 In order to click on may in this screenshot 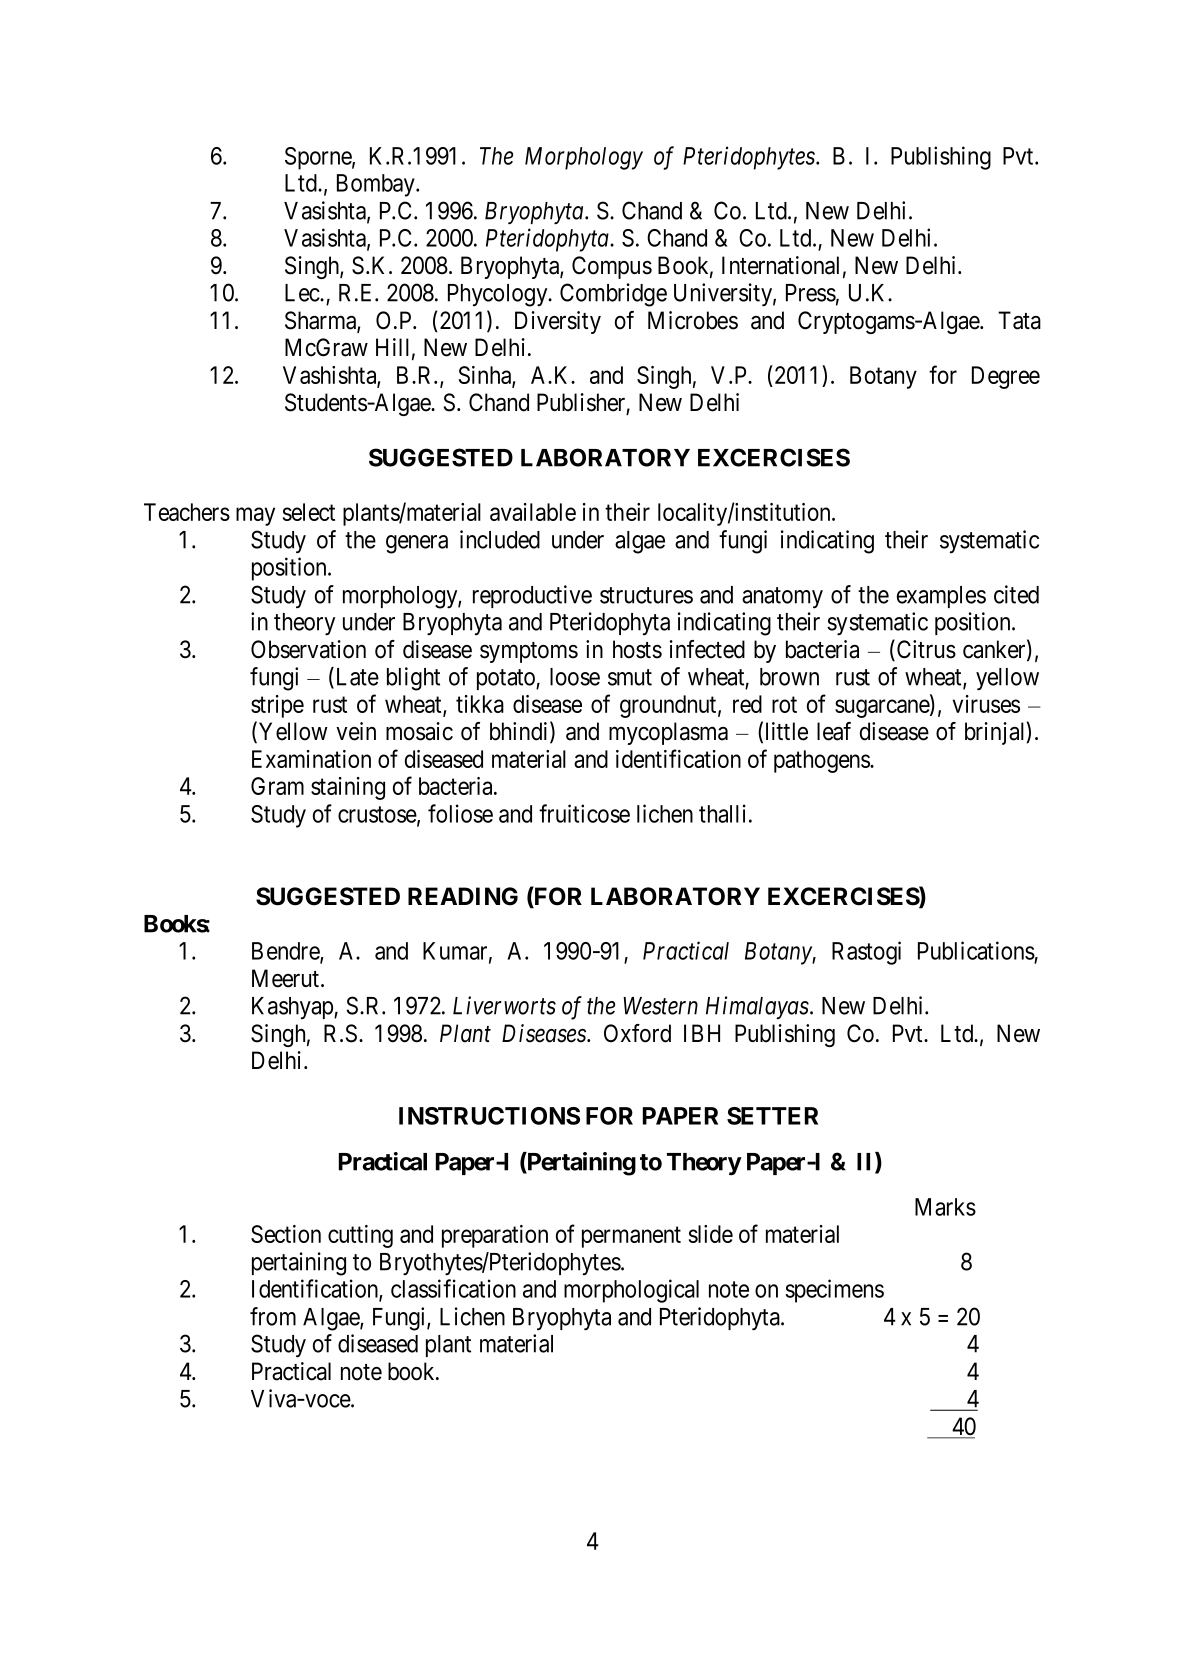, I will do `click(255, 516)`.
